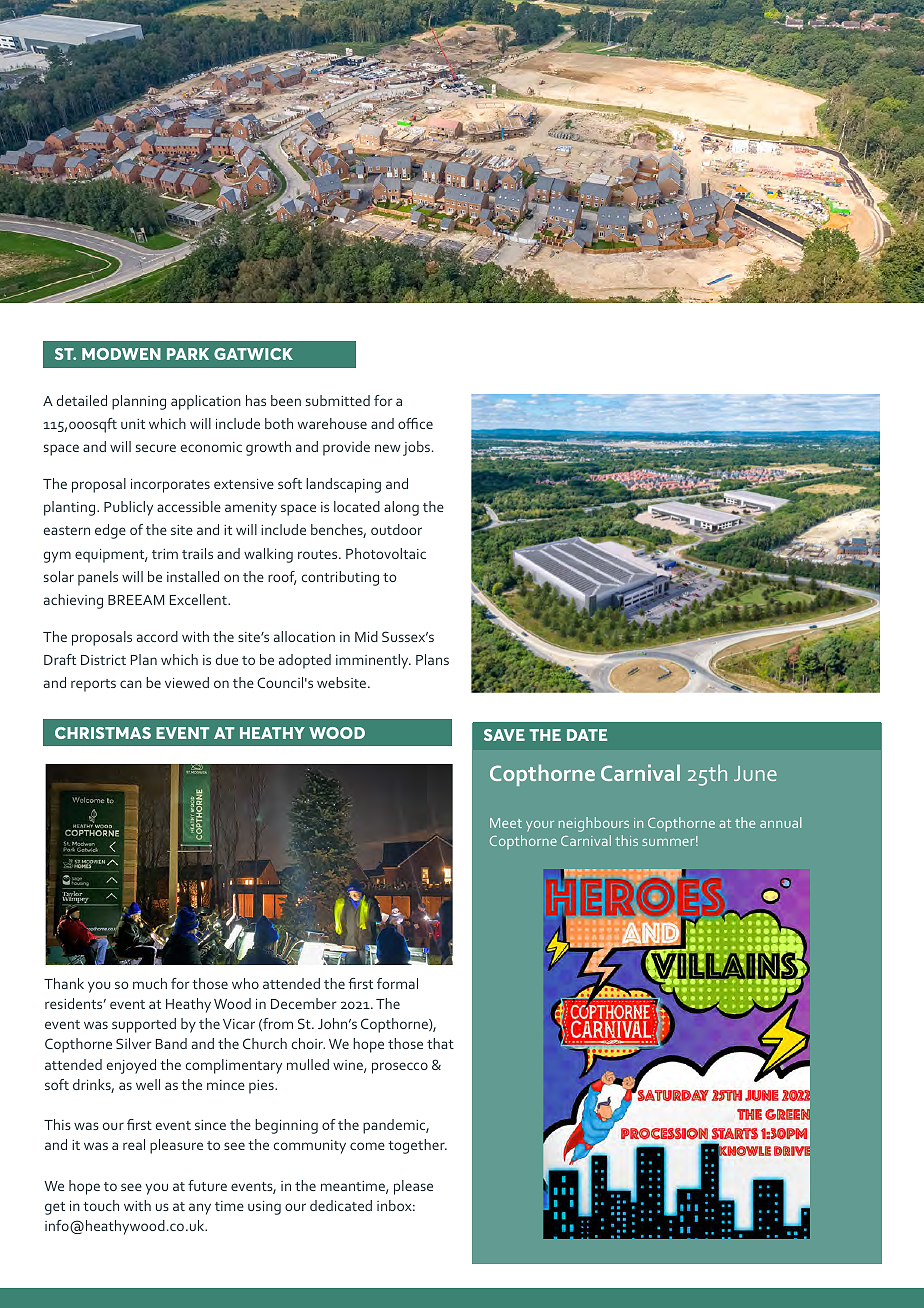 The image size is (924, 1308). What do you see at coordinates (415, 423) in the image?
I see `office` at bounding box center [415, 423].
